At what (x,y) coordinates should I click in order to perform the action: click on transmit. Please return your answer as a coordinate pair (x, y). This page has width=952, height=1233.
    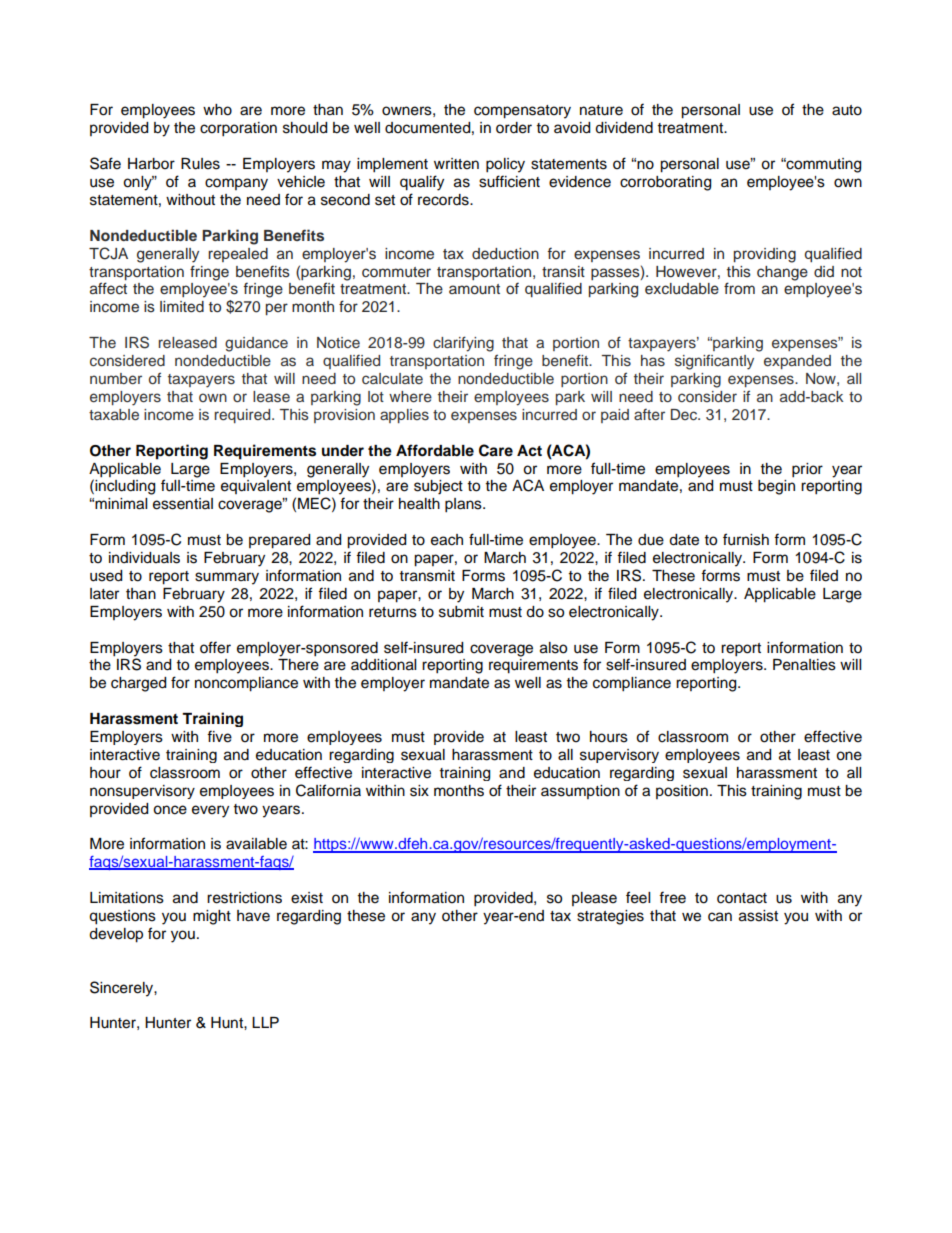
    Looking at the image, I should click on (427, 576).
